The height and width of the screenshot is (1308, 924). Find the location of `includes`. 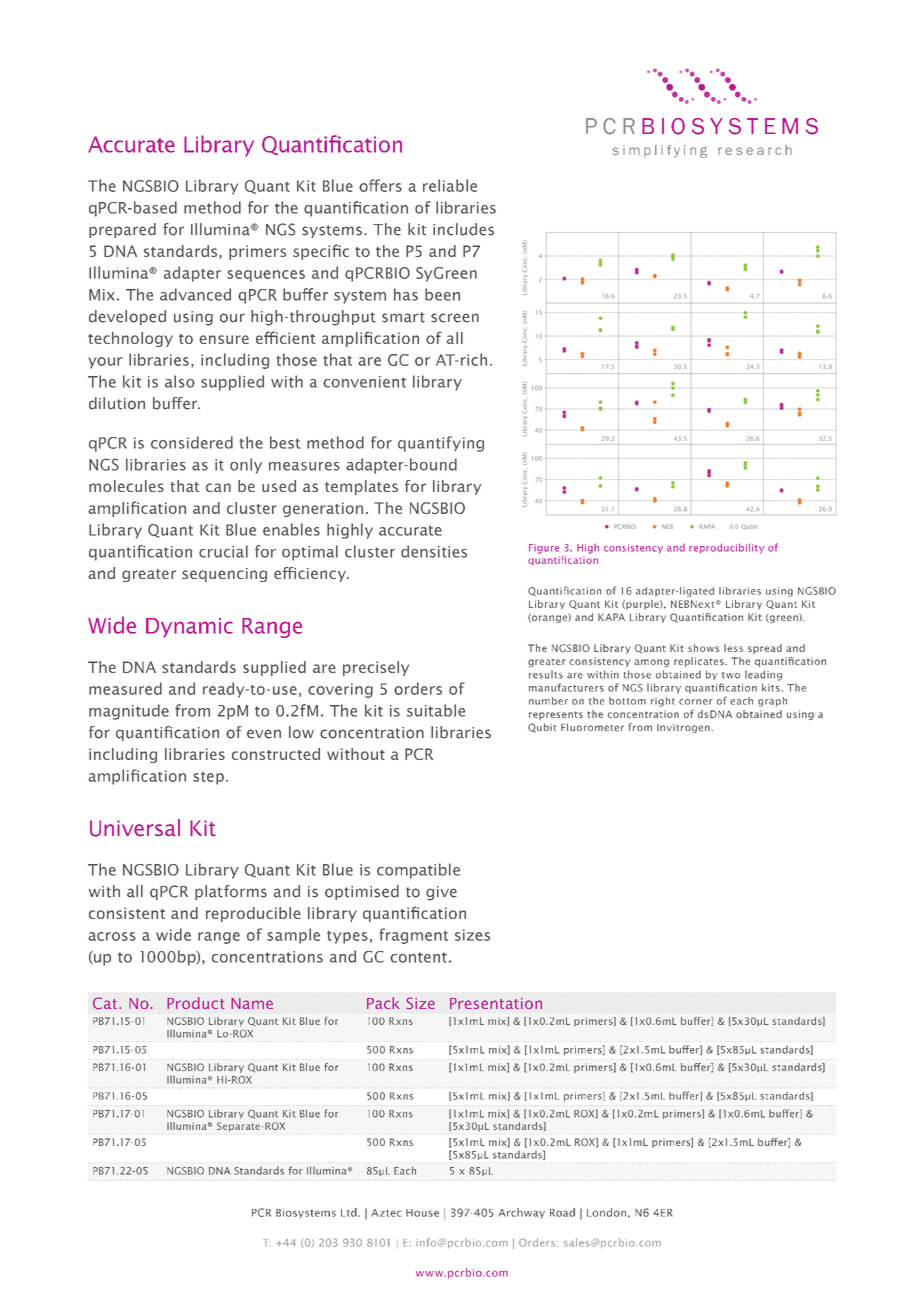

includes is located at coordinates (463, 229).
